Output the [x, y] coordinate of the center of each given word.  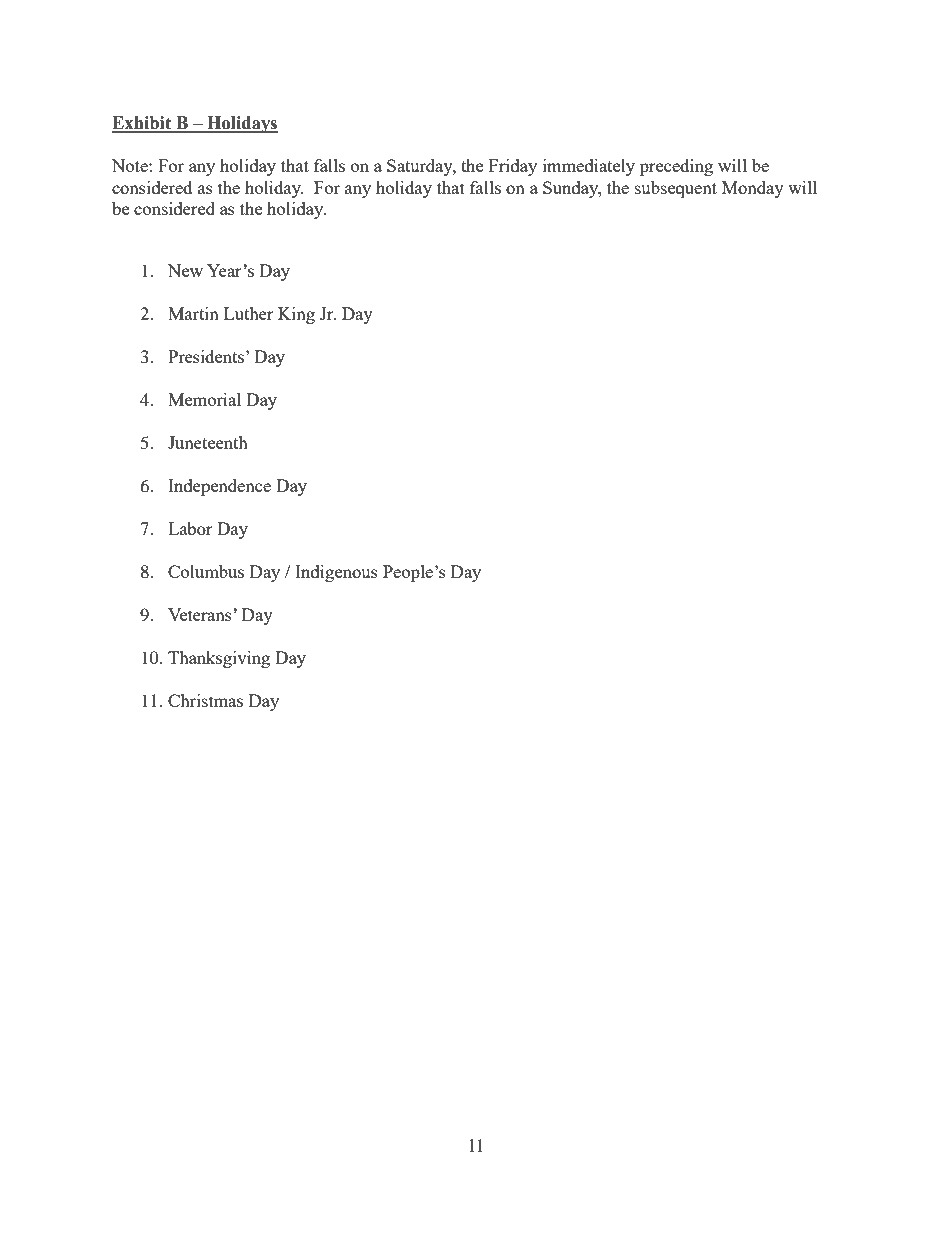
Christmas [205, 700]
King [296, 315]
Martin [193, 313]
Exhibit [143, 124]
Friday [513, 167]
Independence [219, 487]
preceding [676, 167]
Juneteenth [208, 442]
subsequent [676, 189]
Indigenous [336, 573]
